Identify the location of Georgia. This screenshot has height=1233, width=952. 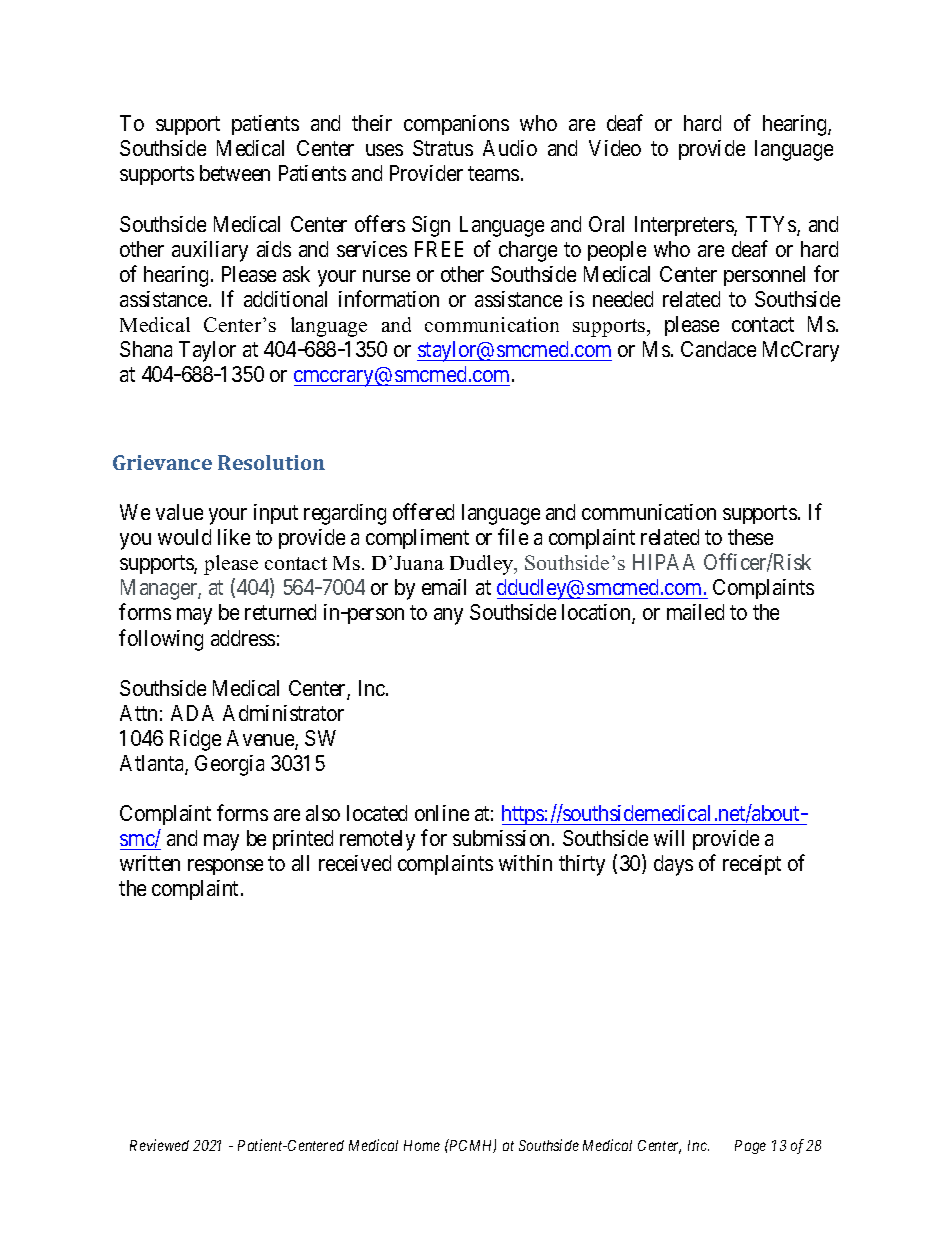
(229, 765).
